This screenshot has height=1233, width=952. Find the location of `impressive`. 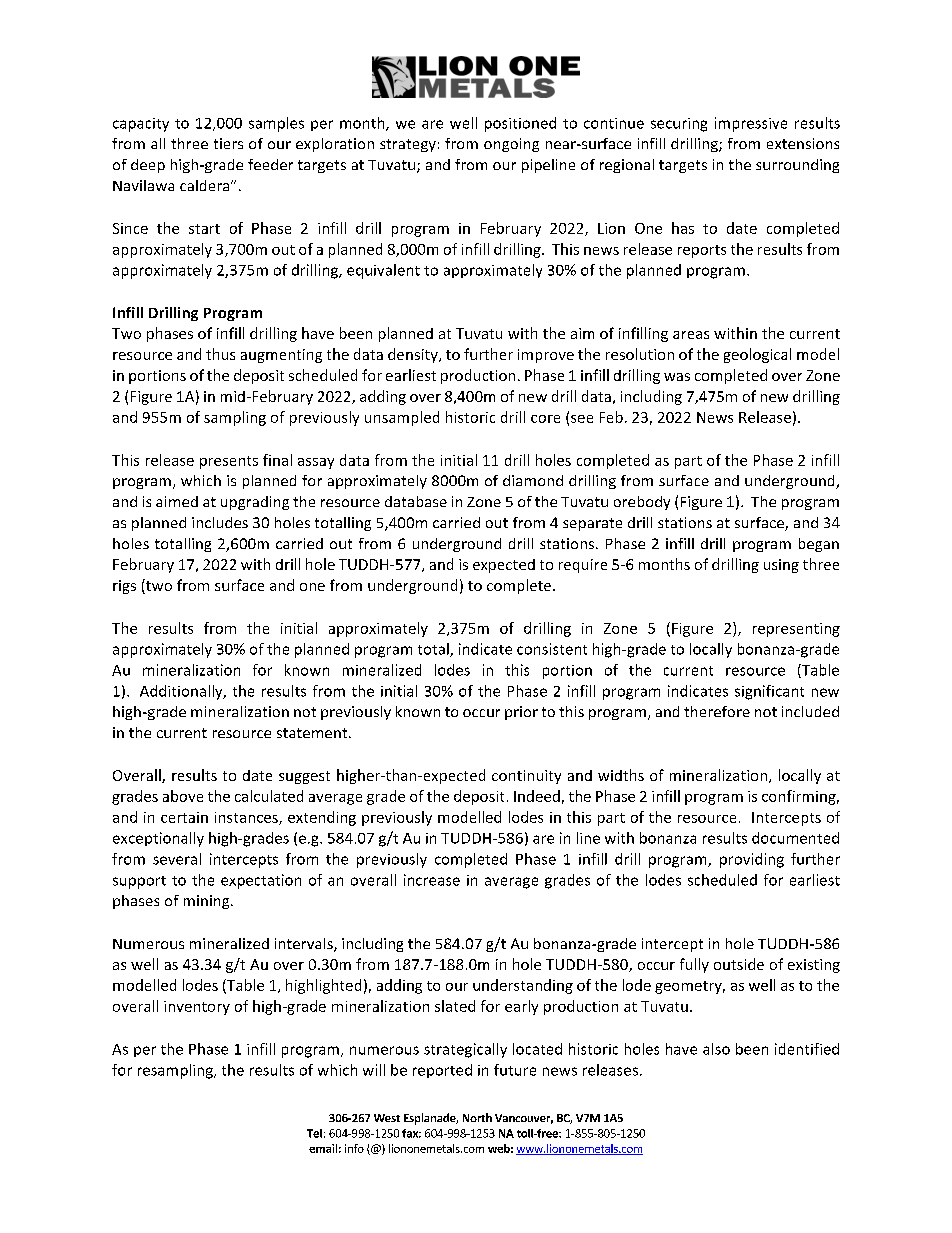

impressive is located at coordinates (751, 124).
